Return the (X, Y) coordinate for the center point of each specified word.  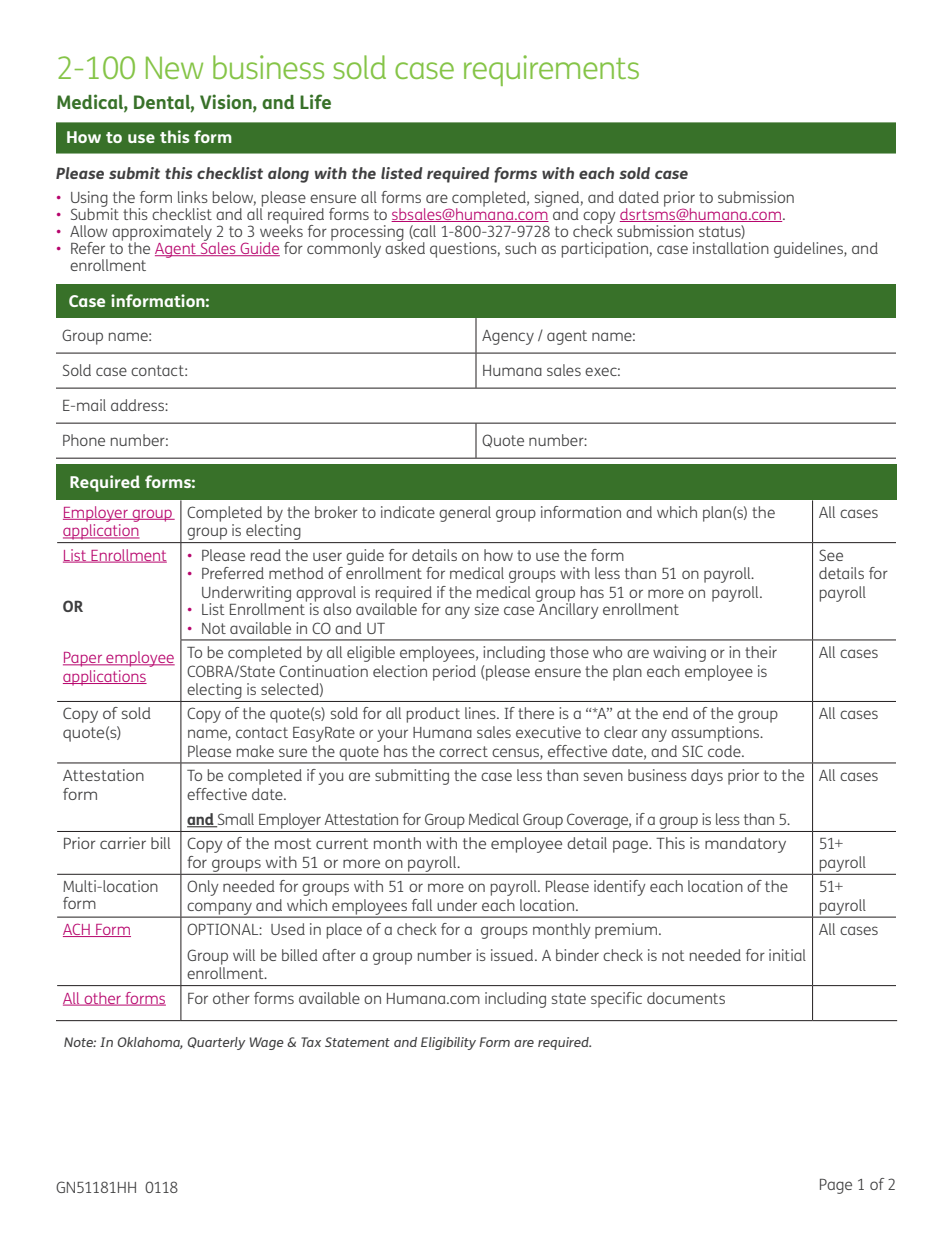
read (266, 555)
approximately (162, 234)
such (520, 248)
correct (463, 751)
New (174, 67)
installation (731, 248)
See (831, 555)
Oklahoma (150, 1043)
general (465, 514)
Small (234, 820)
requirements (551, 70)
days (707, 777)
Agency (508, 337)
